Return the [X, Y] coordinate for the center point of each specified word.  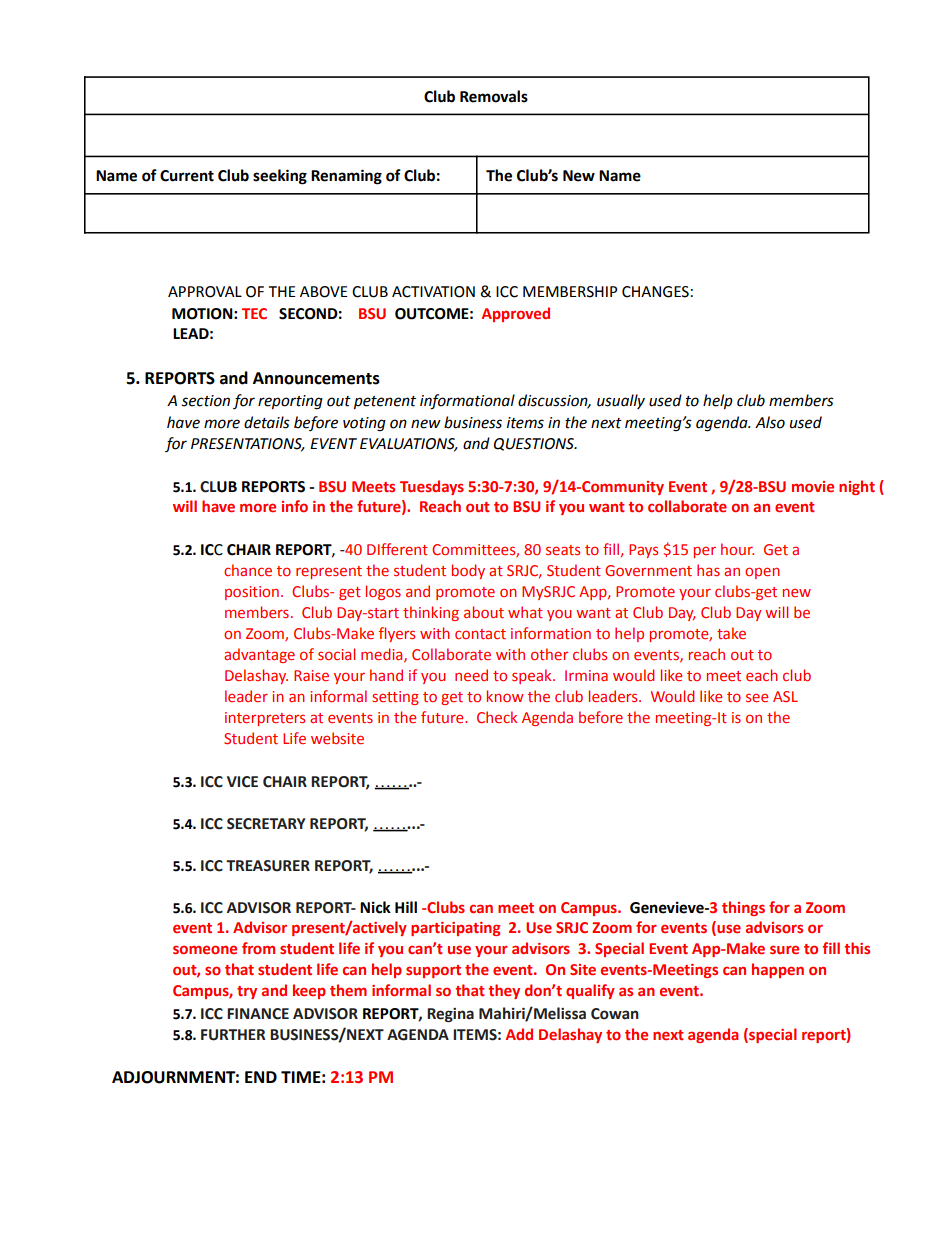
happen [778, 970]
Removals [494, 96]
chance [248, 570]
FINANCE [258, 1014]
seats [563, 550]
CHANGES [655, 292]
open [762, 573]
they [504, 991]
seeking [280, 177]
